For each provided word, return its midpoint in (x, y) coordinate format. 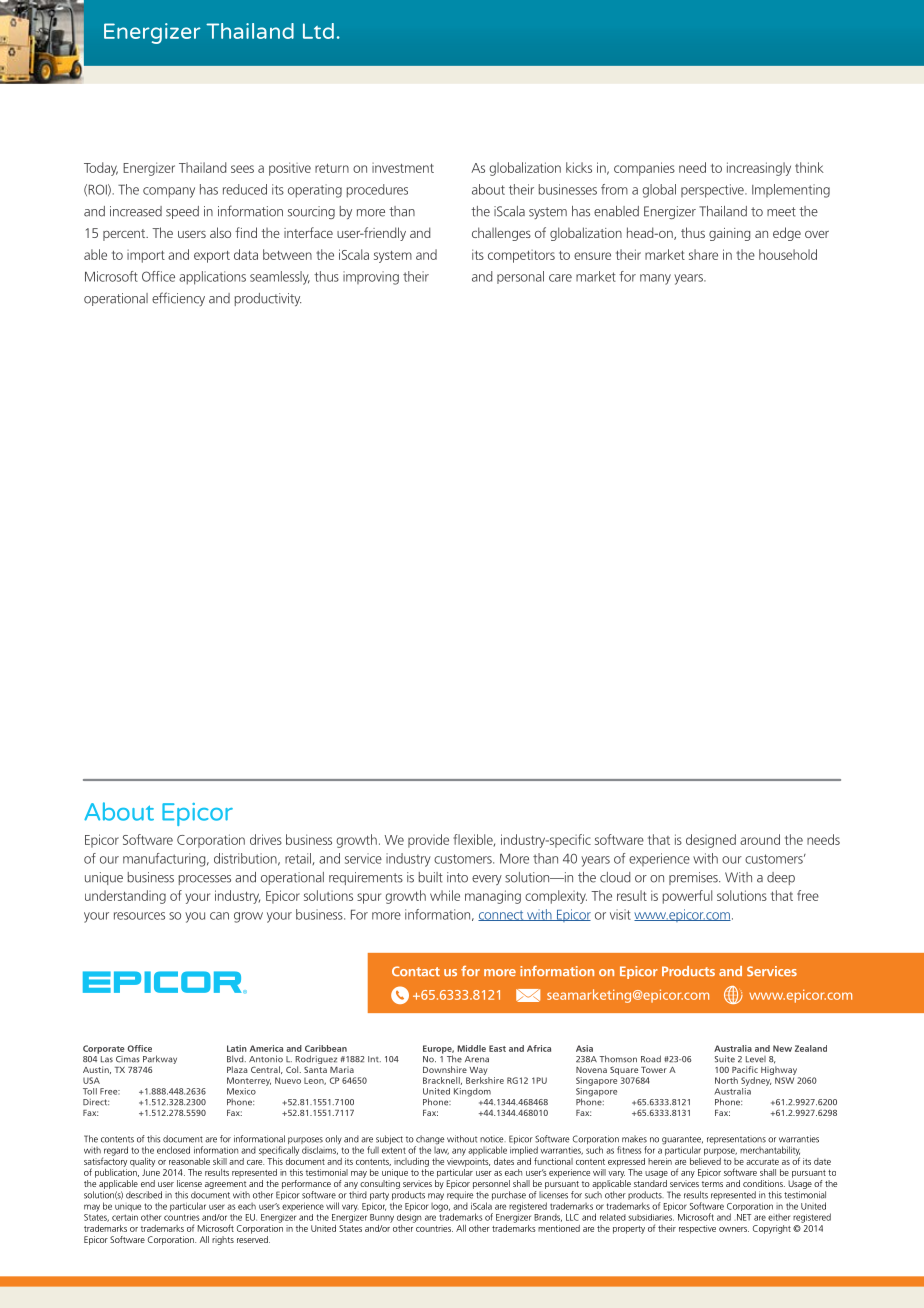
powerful (687, 897)
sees (242, 169)
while (445, 895)
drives (266, 839)
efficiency (178, 299)
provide (428, 841)
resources (139, 916)
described (144, 1195)
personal (520, 277)
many (655, 279)
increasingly (759, 169)
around (760, 839)
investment (403, 168)
